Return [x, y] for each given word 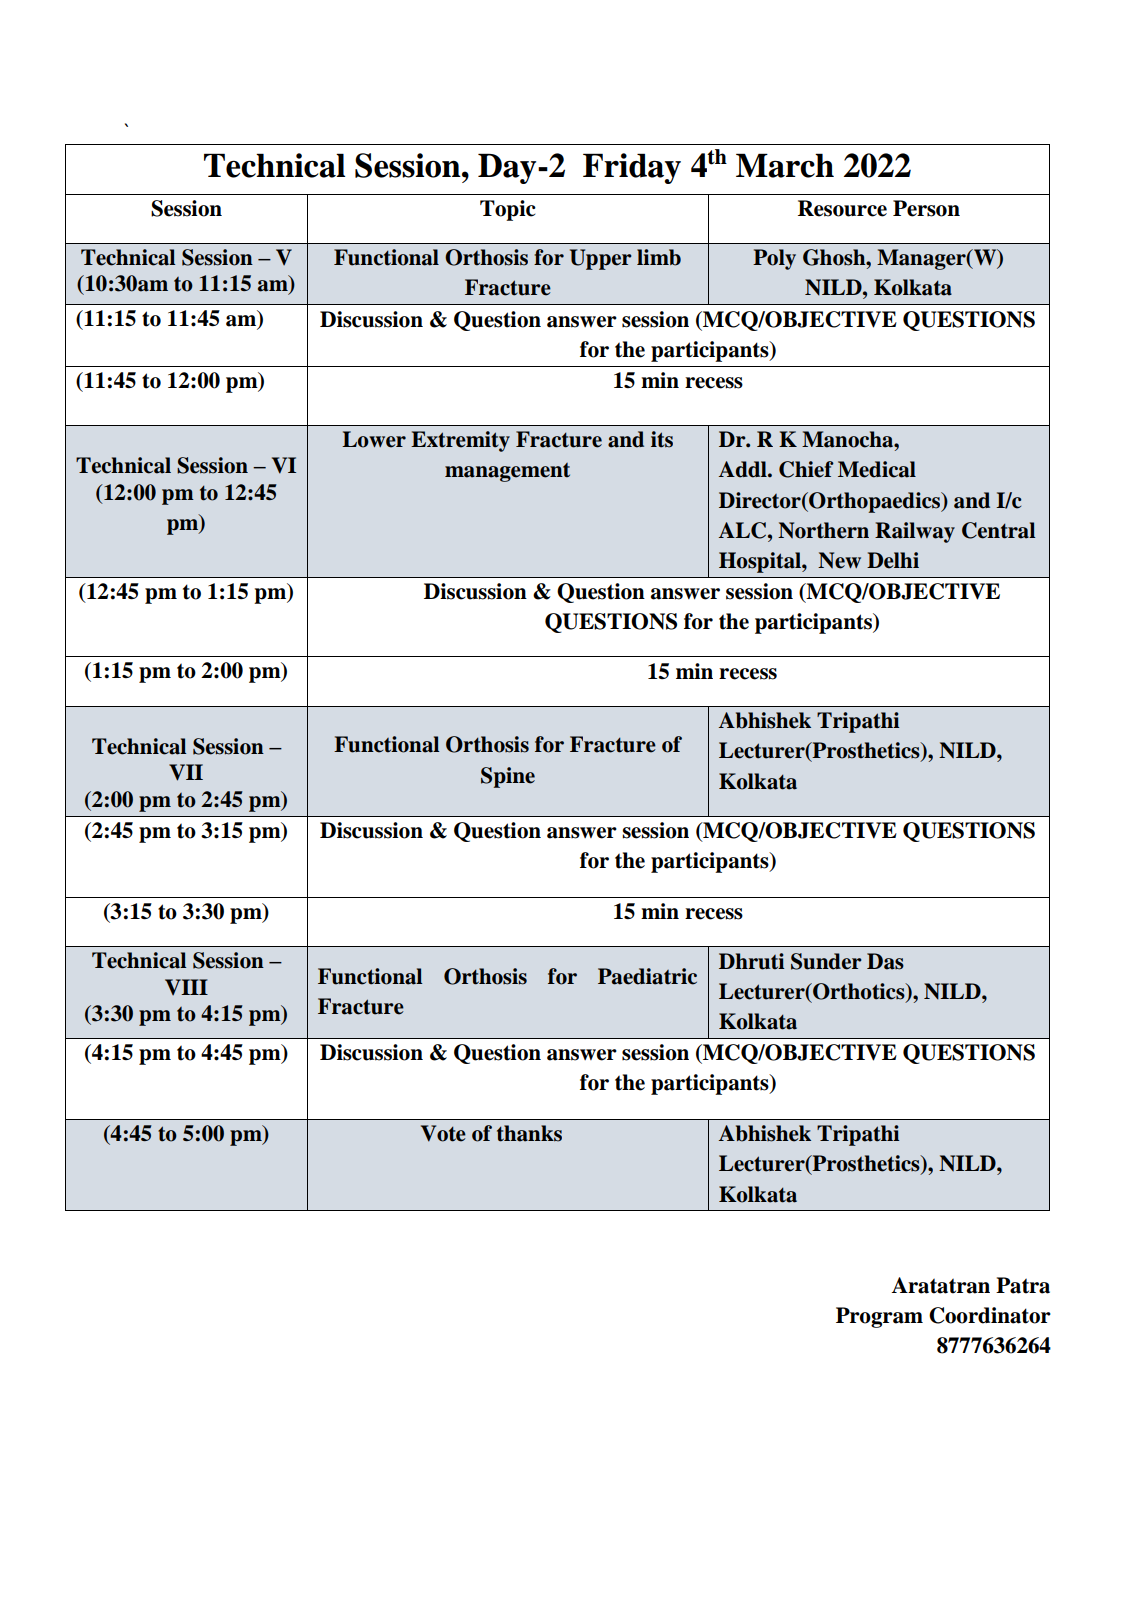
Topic [508, 210]
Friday [632, 168]
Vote [443, 1133]
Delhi [893, 560]
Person [926, 208]
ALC [744, 530]
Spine [508, 777]
